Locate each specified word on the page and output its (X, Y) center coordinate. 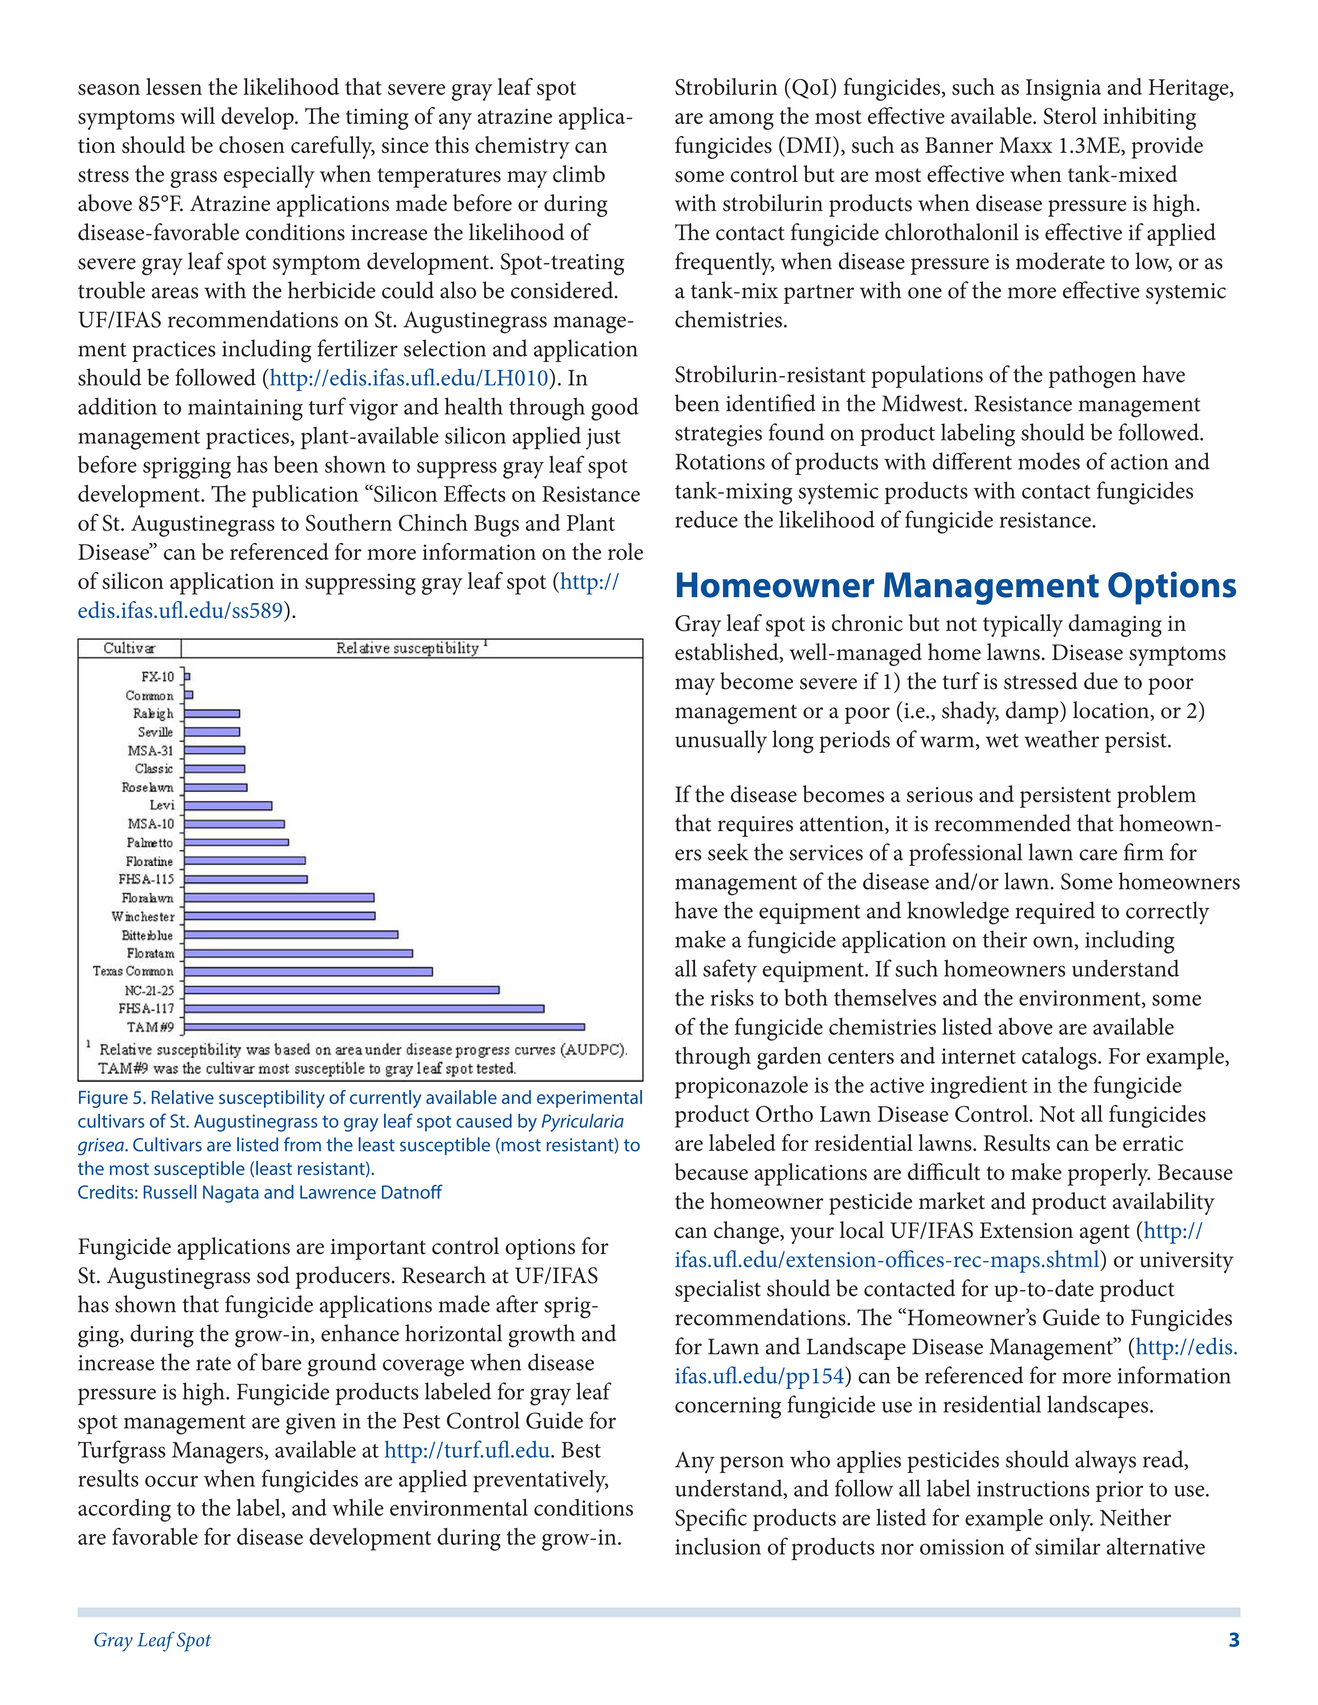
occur (171, 1481)
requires (755, 826)
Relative (183, 1097)
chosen (252, 144)
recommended (1003, 823)
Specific (711, 1519)
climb (579, 174)
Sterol (1070, 115)
